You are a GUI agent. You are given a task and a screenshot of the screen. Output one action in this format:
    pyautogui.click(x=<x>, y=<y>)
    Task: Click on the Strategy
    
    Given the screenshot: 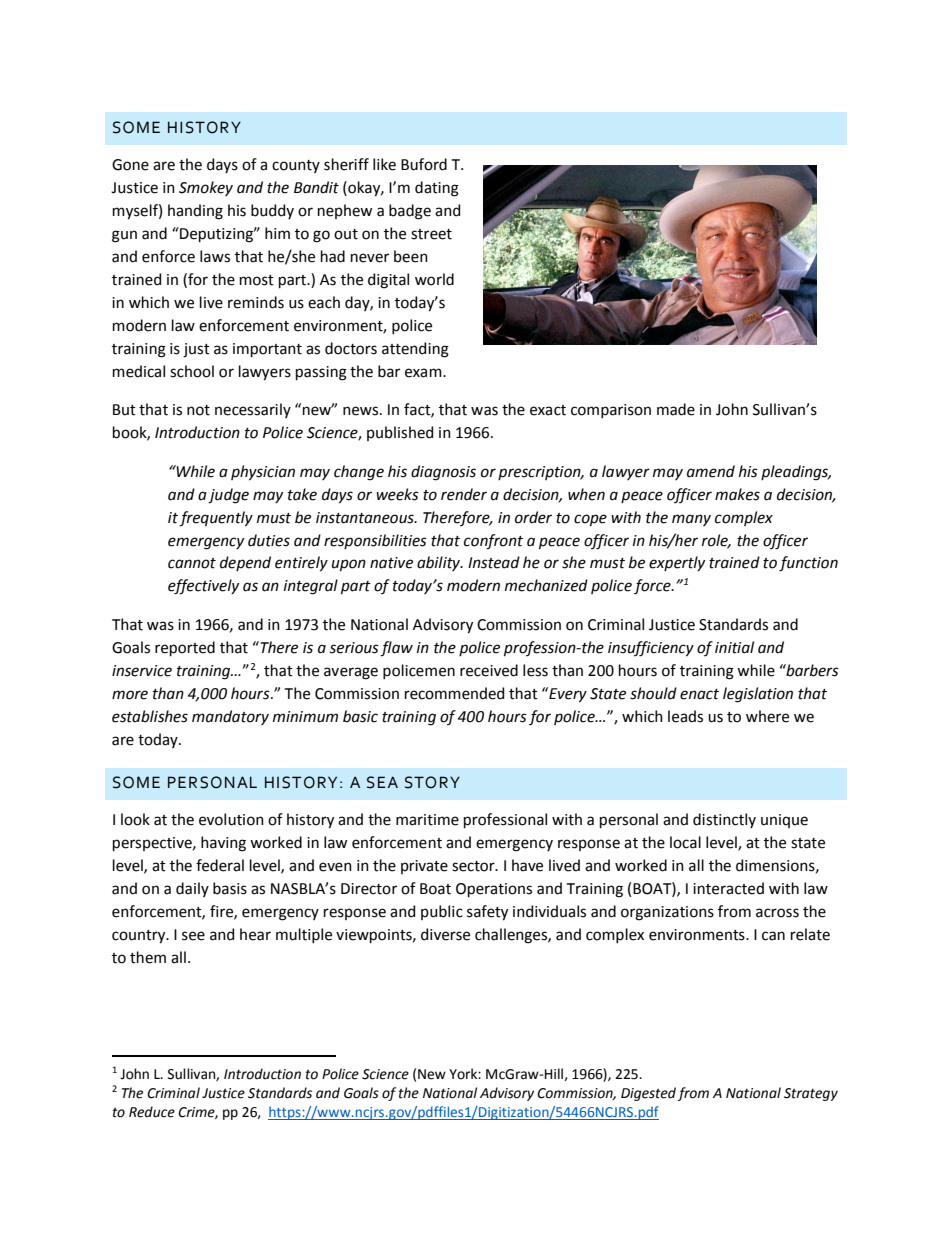 What is the action you would take?
    pyautogui.click(x=811, y=1094)
